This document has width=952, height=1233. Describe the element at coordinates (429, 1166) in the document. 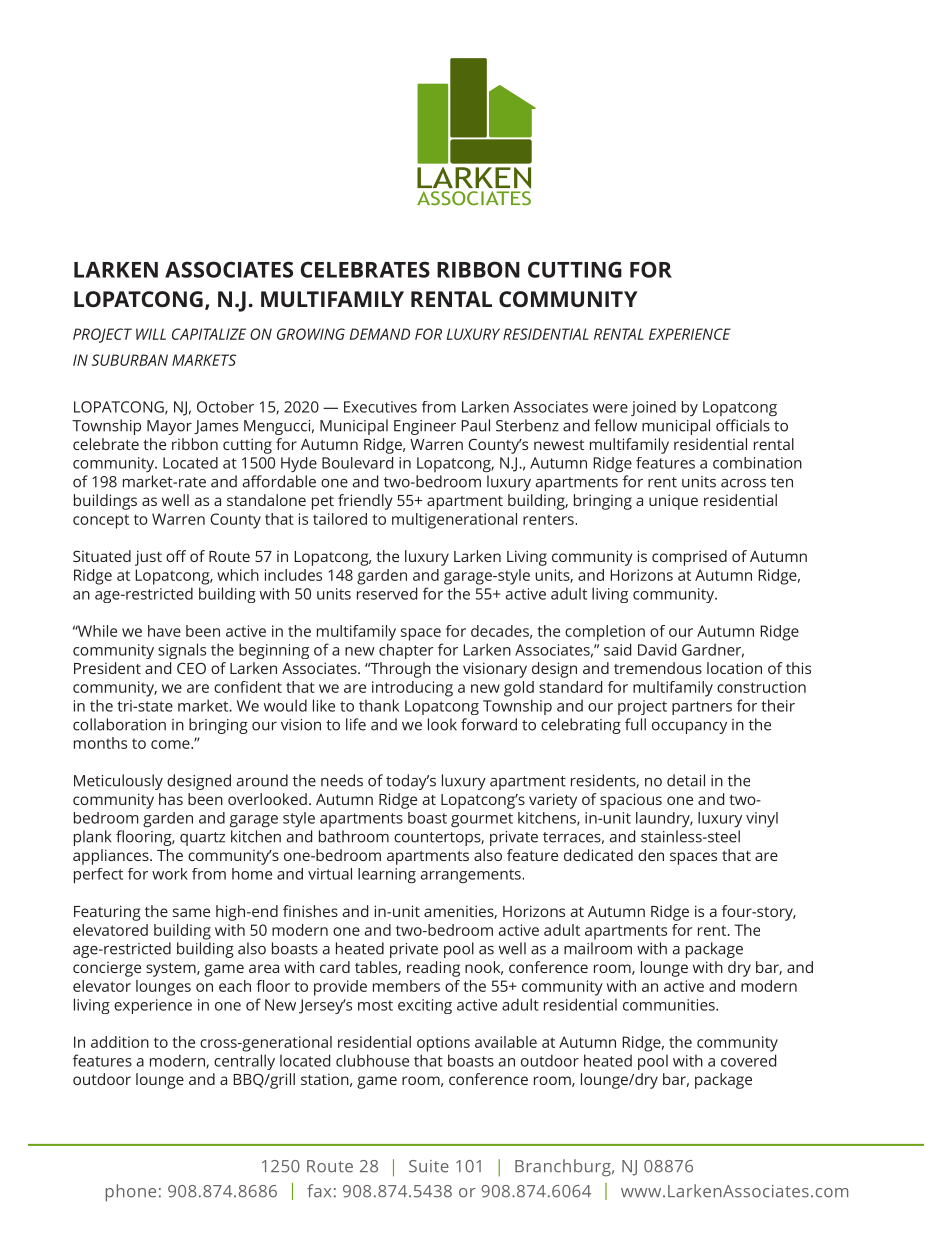

I see `Suite` at that location.
